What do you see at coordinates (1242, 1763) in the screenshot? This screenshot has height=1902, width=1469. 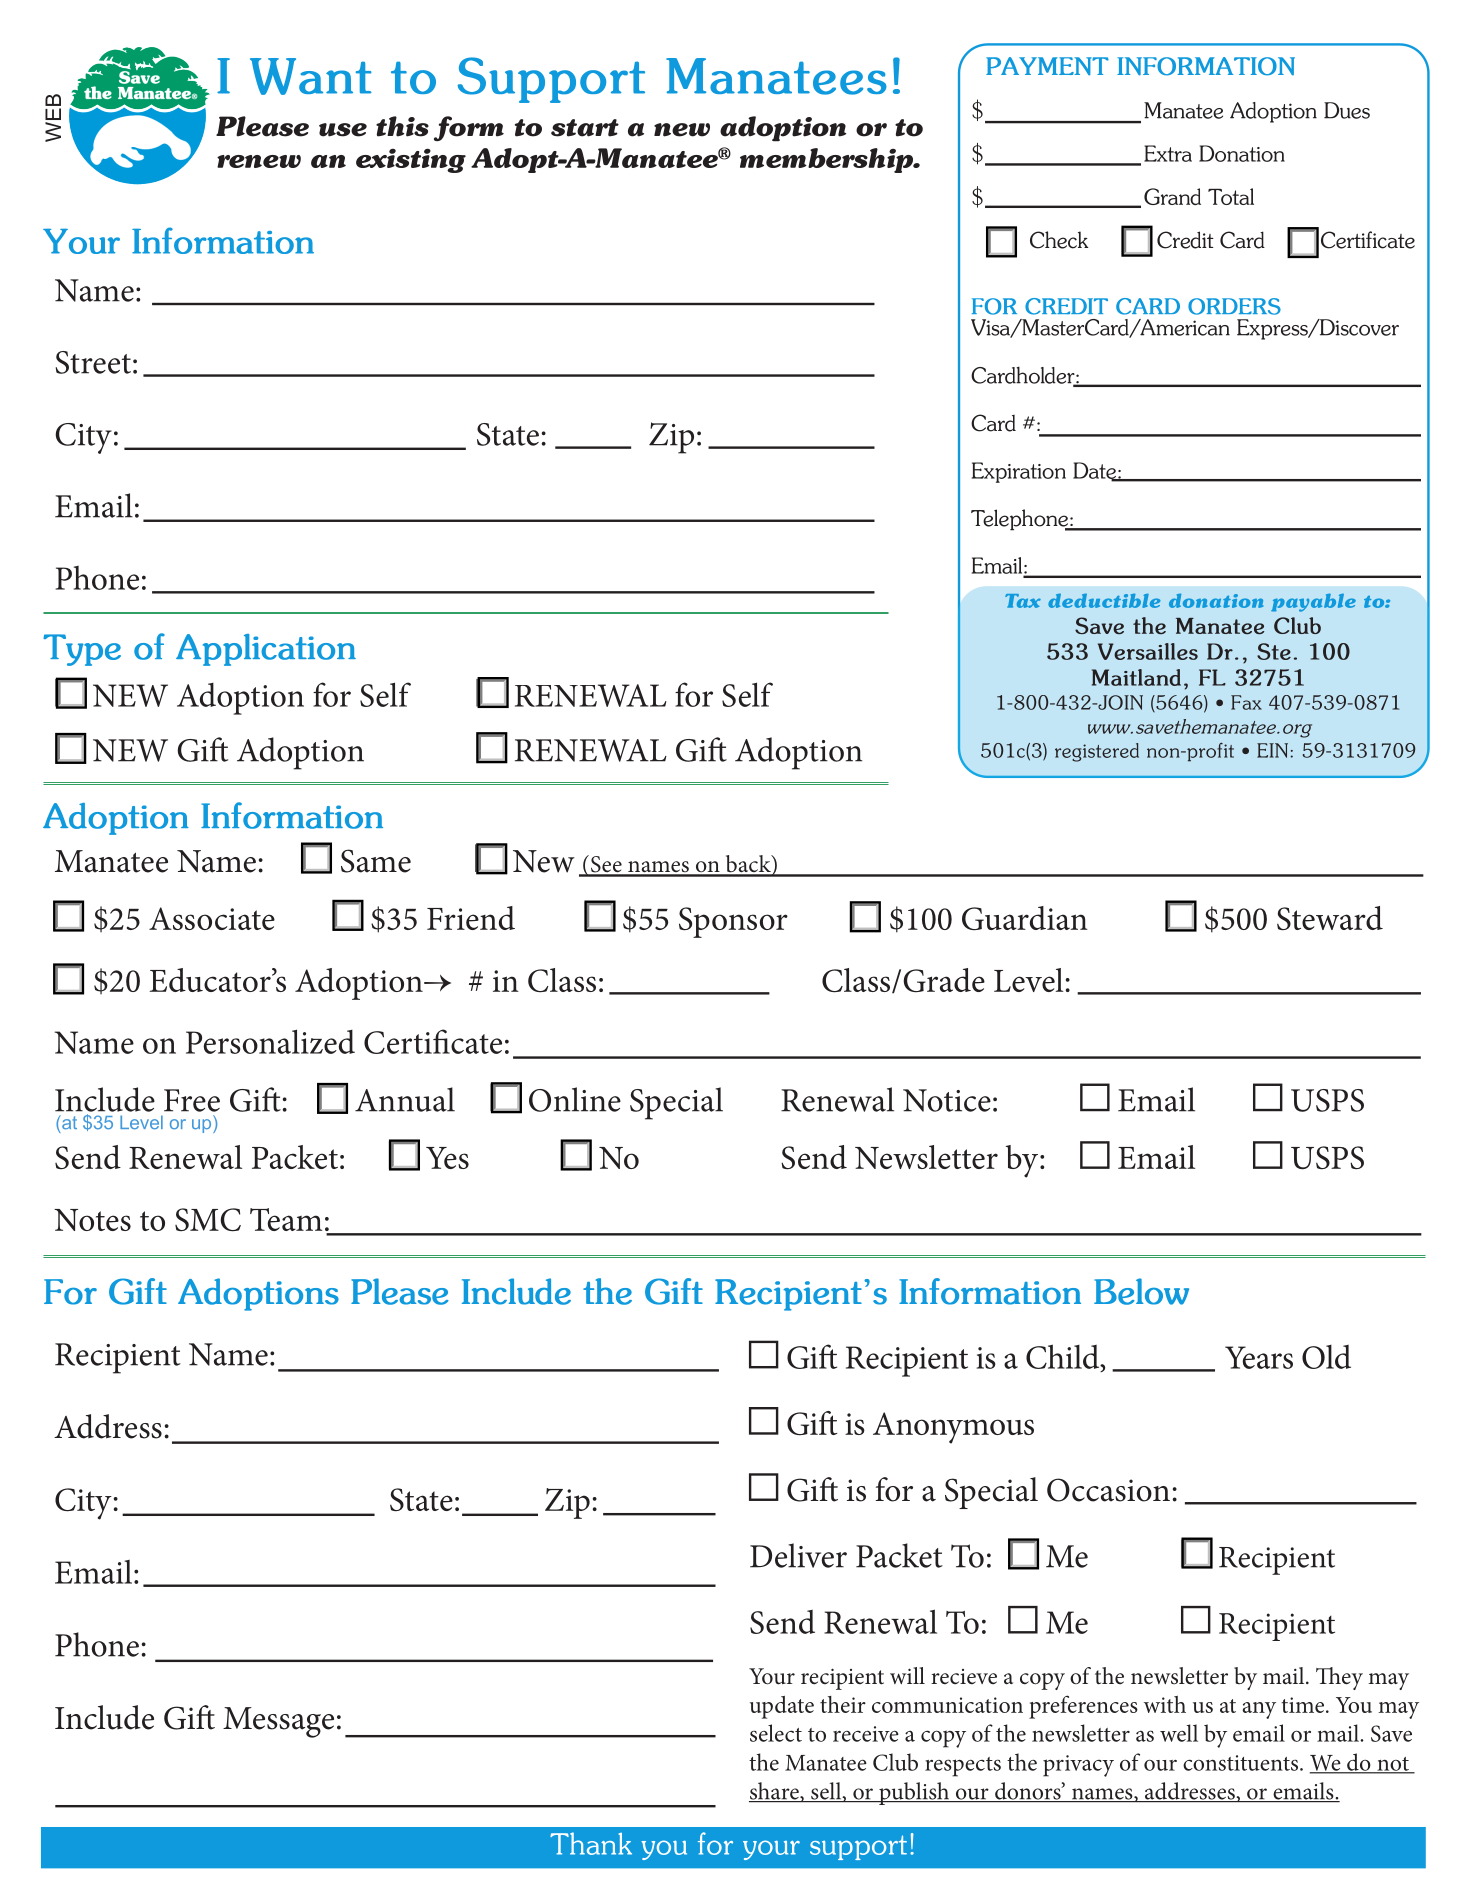 I see `constituents` at bounding box center [1242, 1763].
